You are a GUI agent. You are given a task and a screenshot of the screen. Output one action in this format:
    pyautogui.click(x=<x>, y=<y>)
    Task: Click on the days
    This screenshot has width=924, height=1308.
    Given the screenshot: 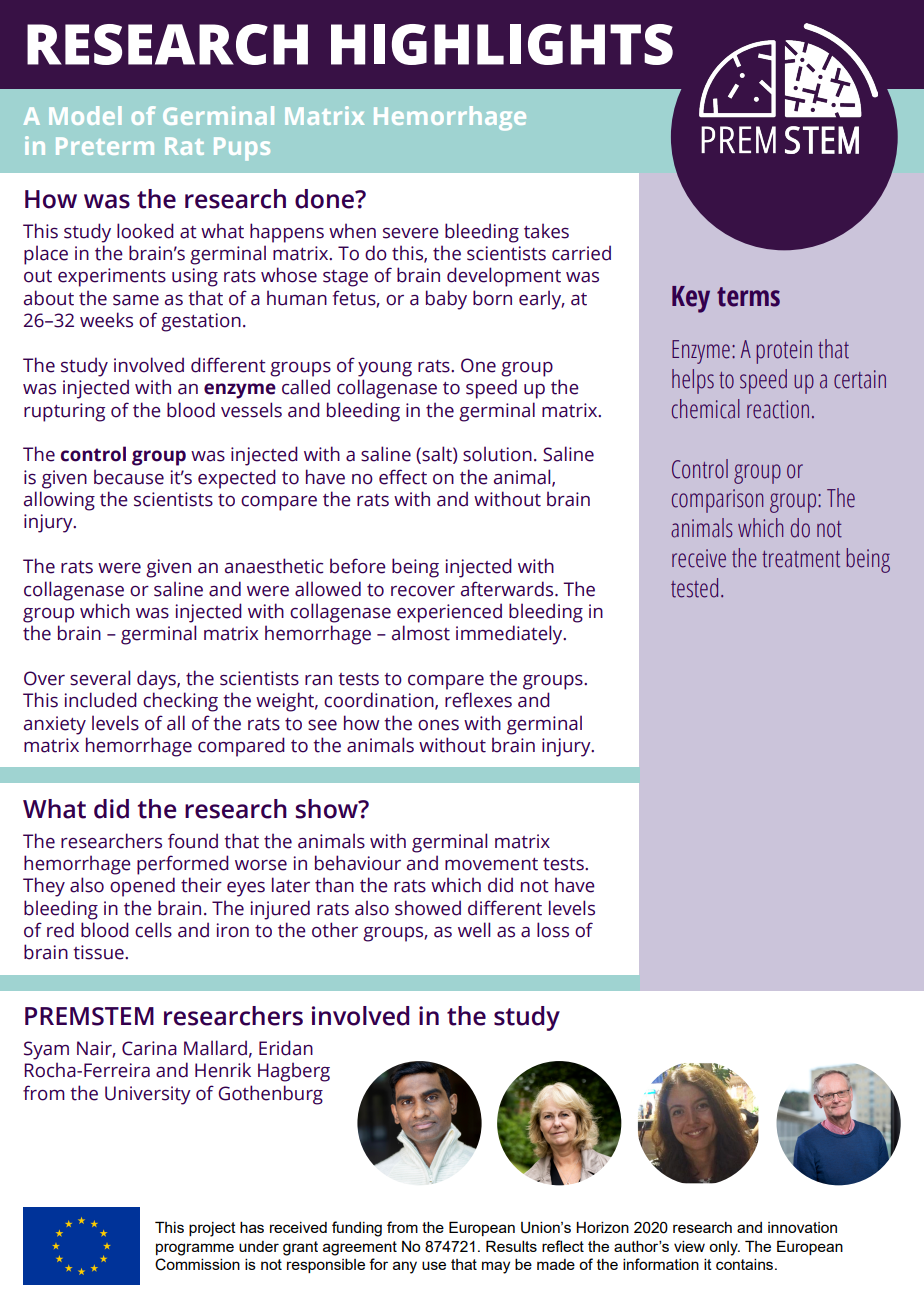 What is the action you would take?
    pyautogui.click(x=157, y=680)
